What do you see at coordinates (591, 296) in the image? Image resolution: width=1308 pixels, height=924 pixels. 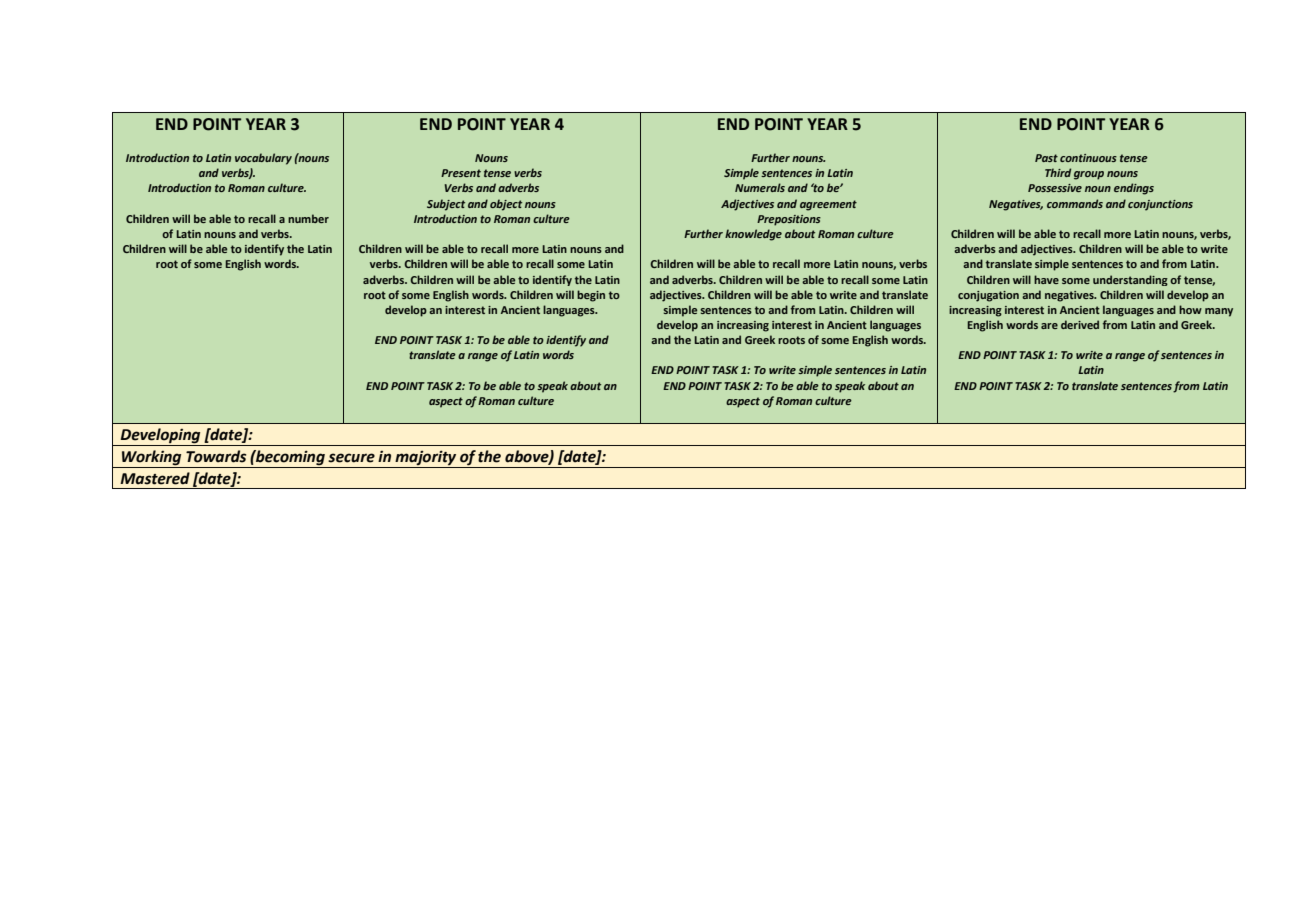 I see `begin` at bounding box center [591, 296].
